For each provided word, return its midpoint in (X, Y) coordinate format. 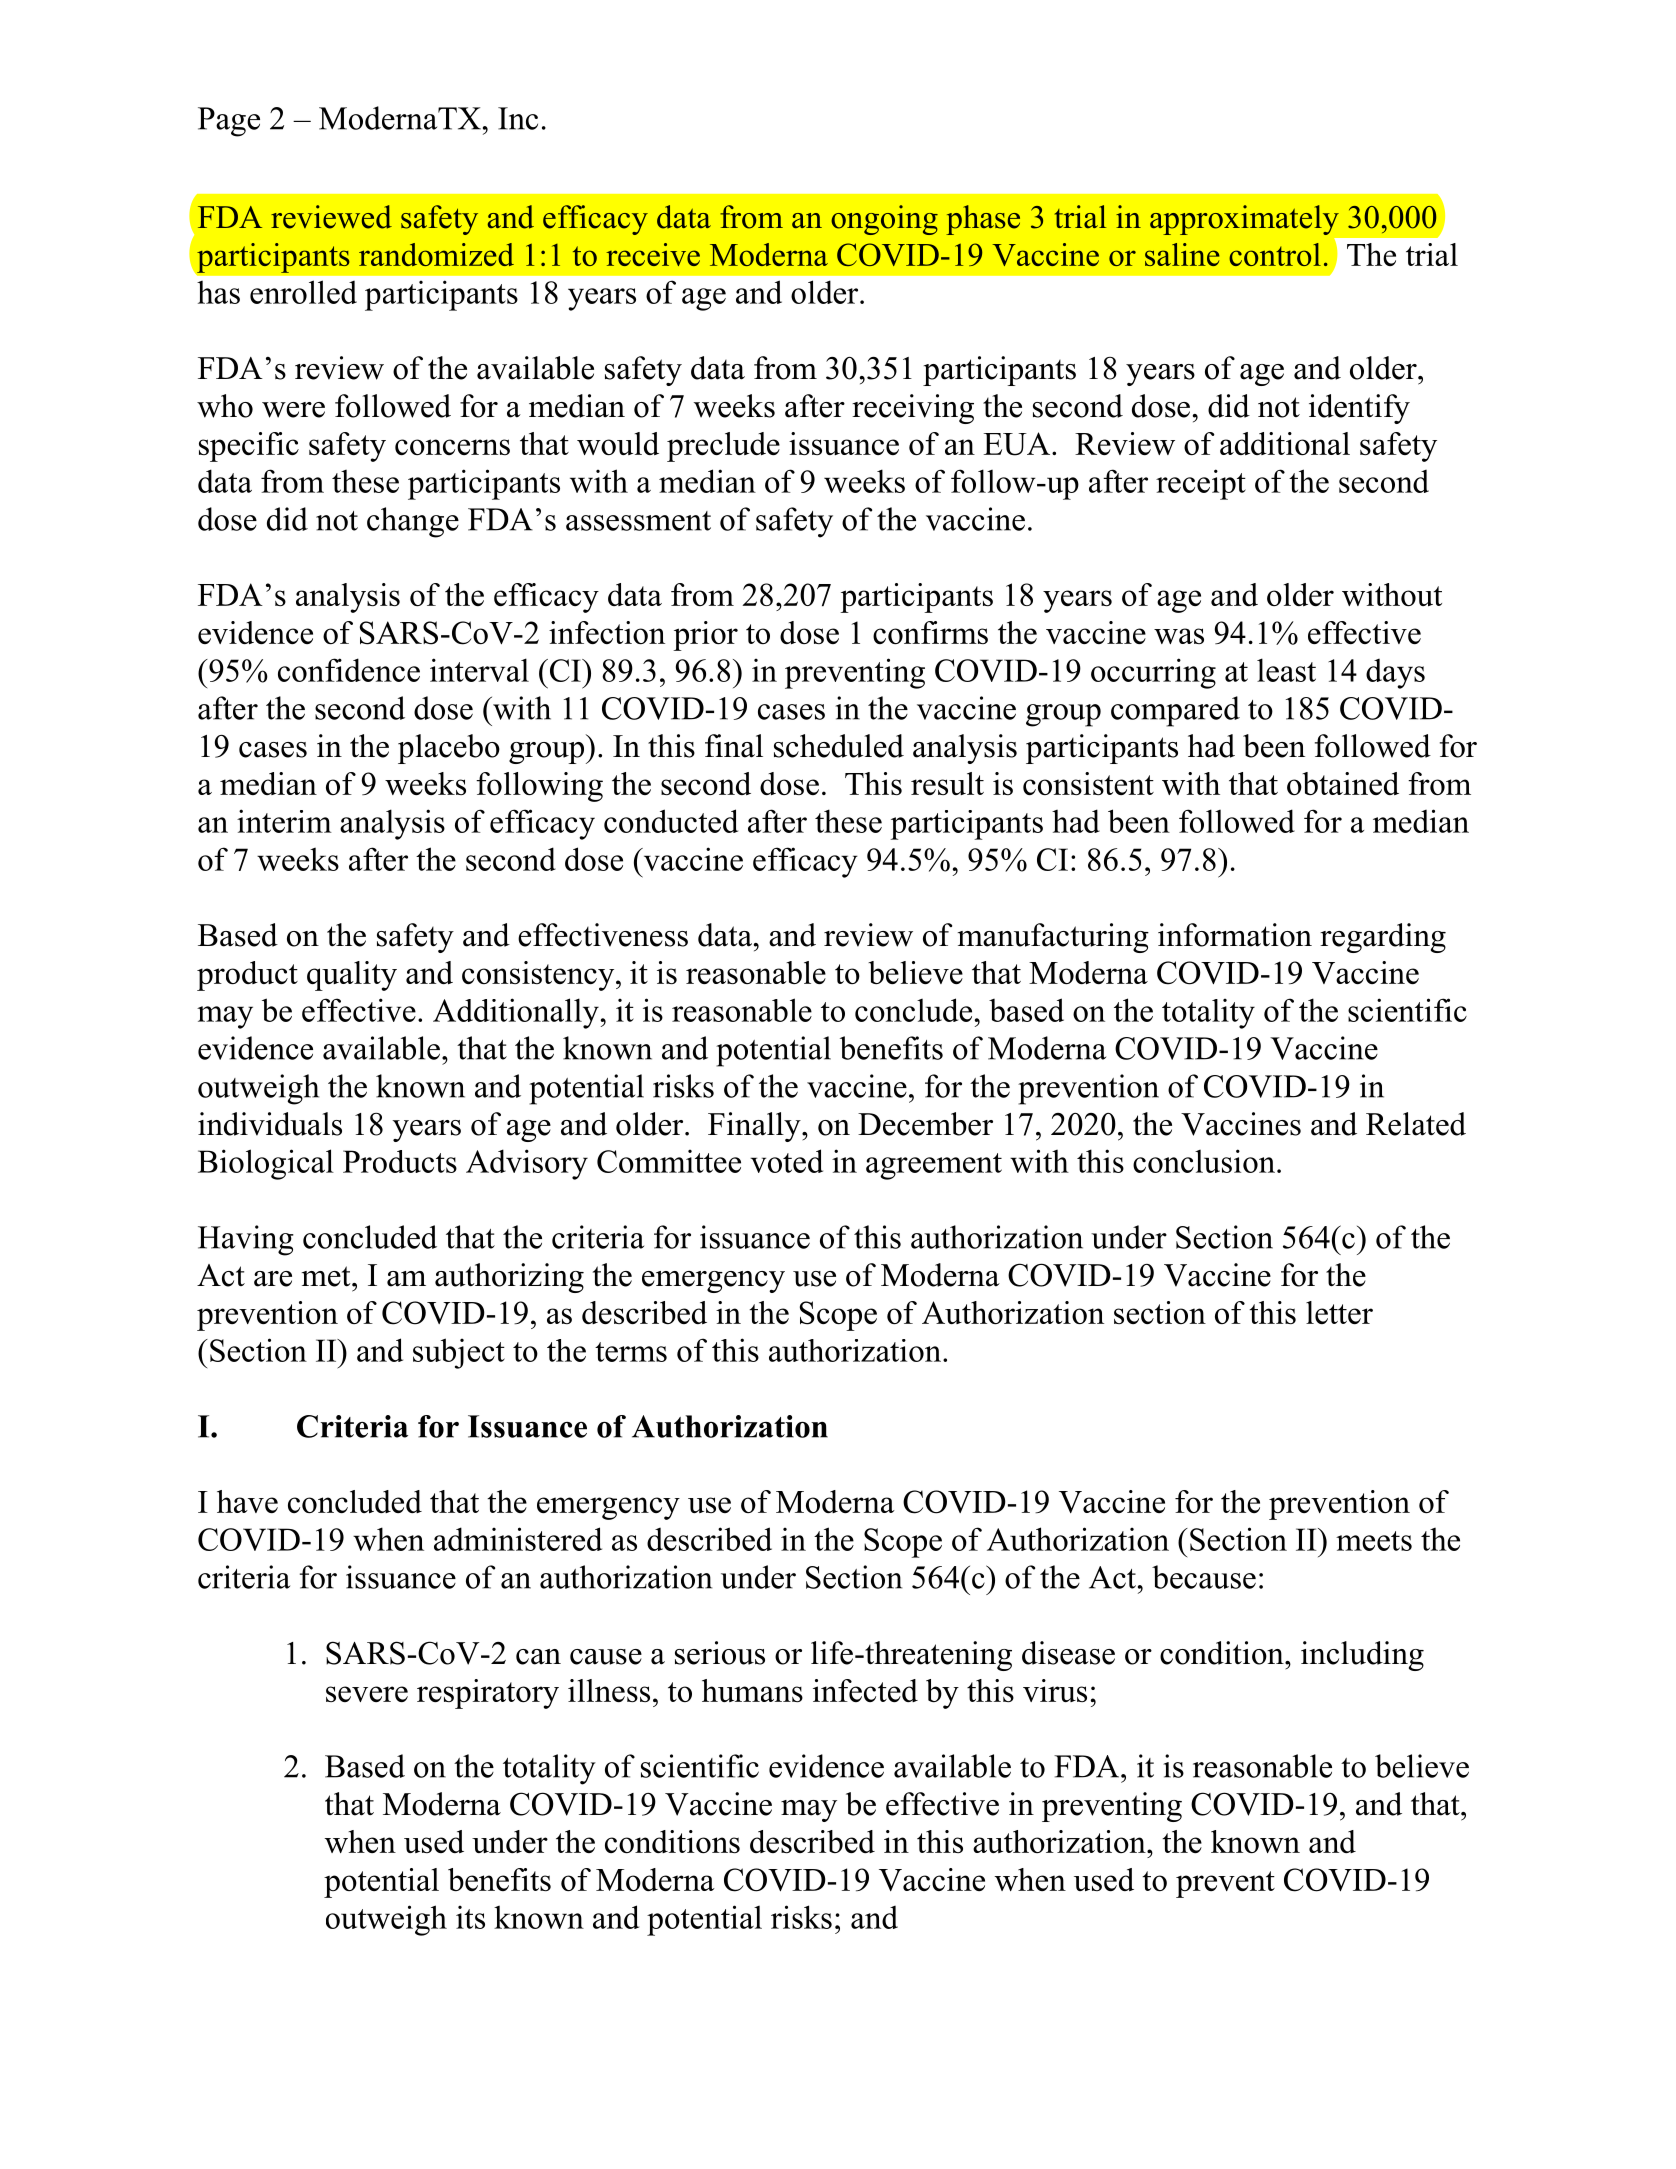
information (1235, 935)
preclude (723, 447)
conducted (671, 821)
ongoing (884, 220)
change (413, 522)
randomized (436, 254)
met (327, 1276)
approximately (1244, 220)
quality (352, 976)
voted (786, 1161)
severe (367, 1694)
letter (1339, 1312)
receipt (1201, 484)
